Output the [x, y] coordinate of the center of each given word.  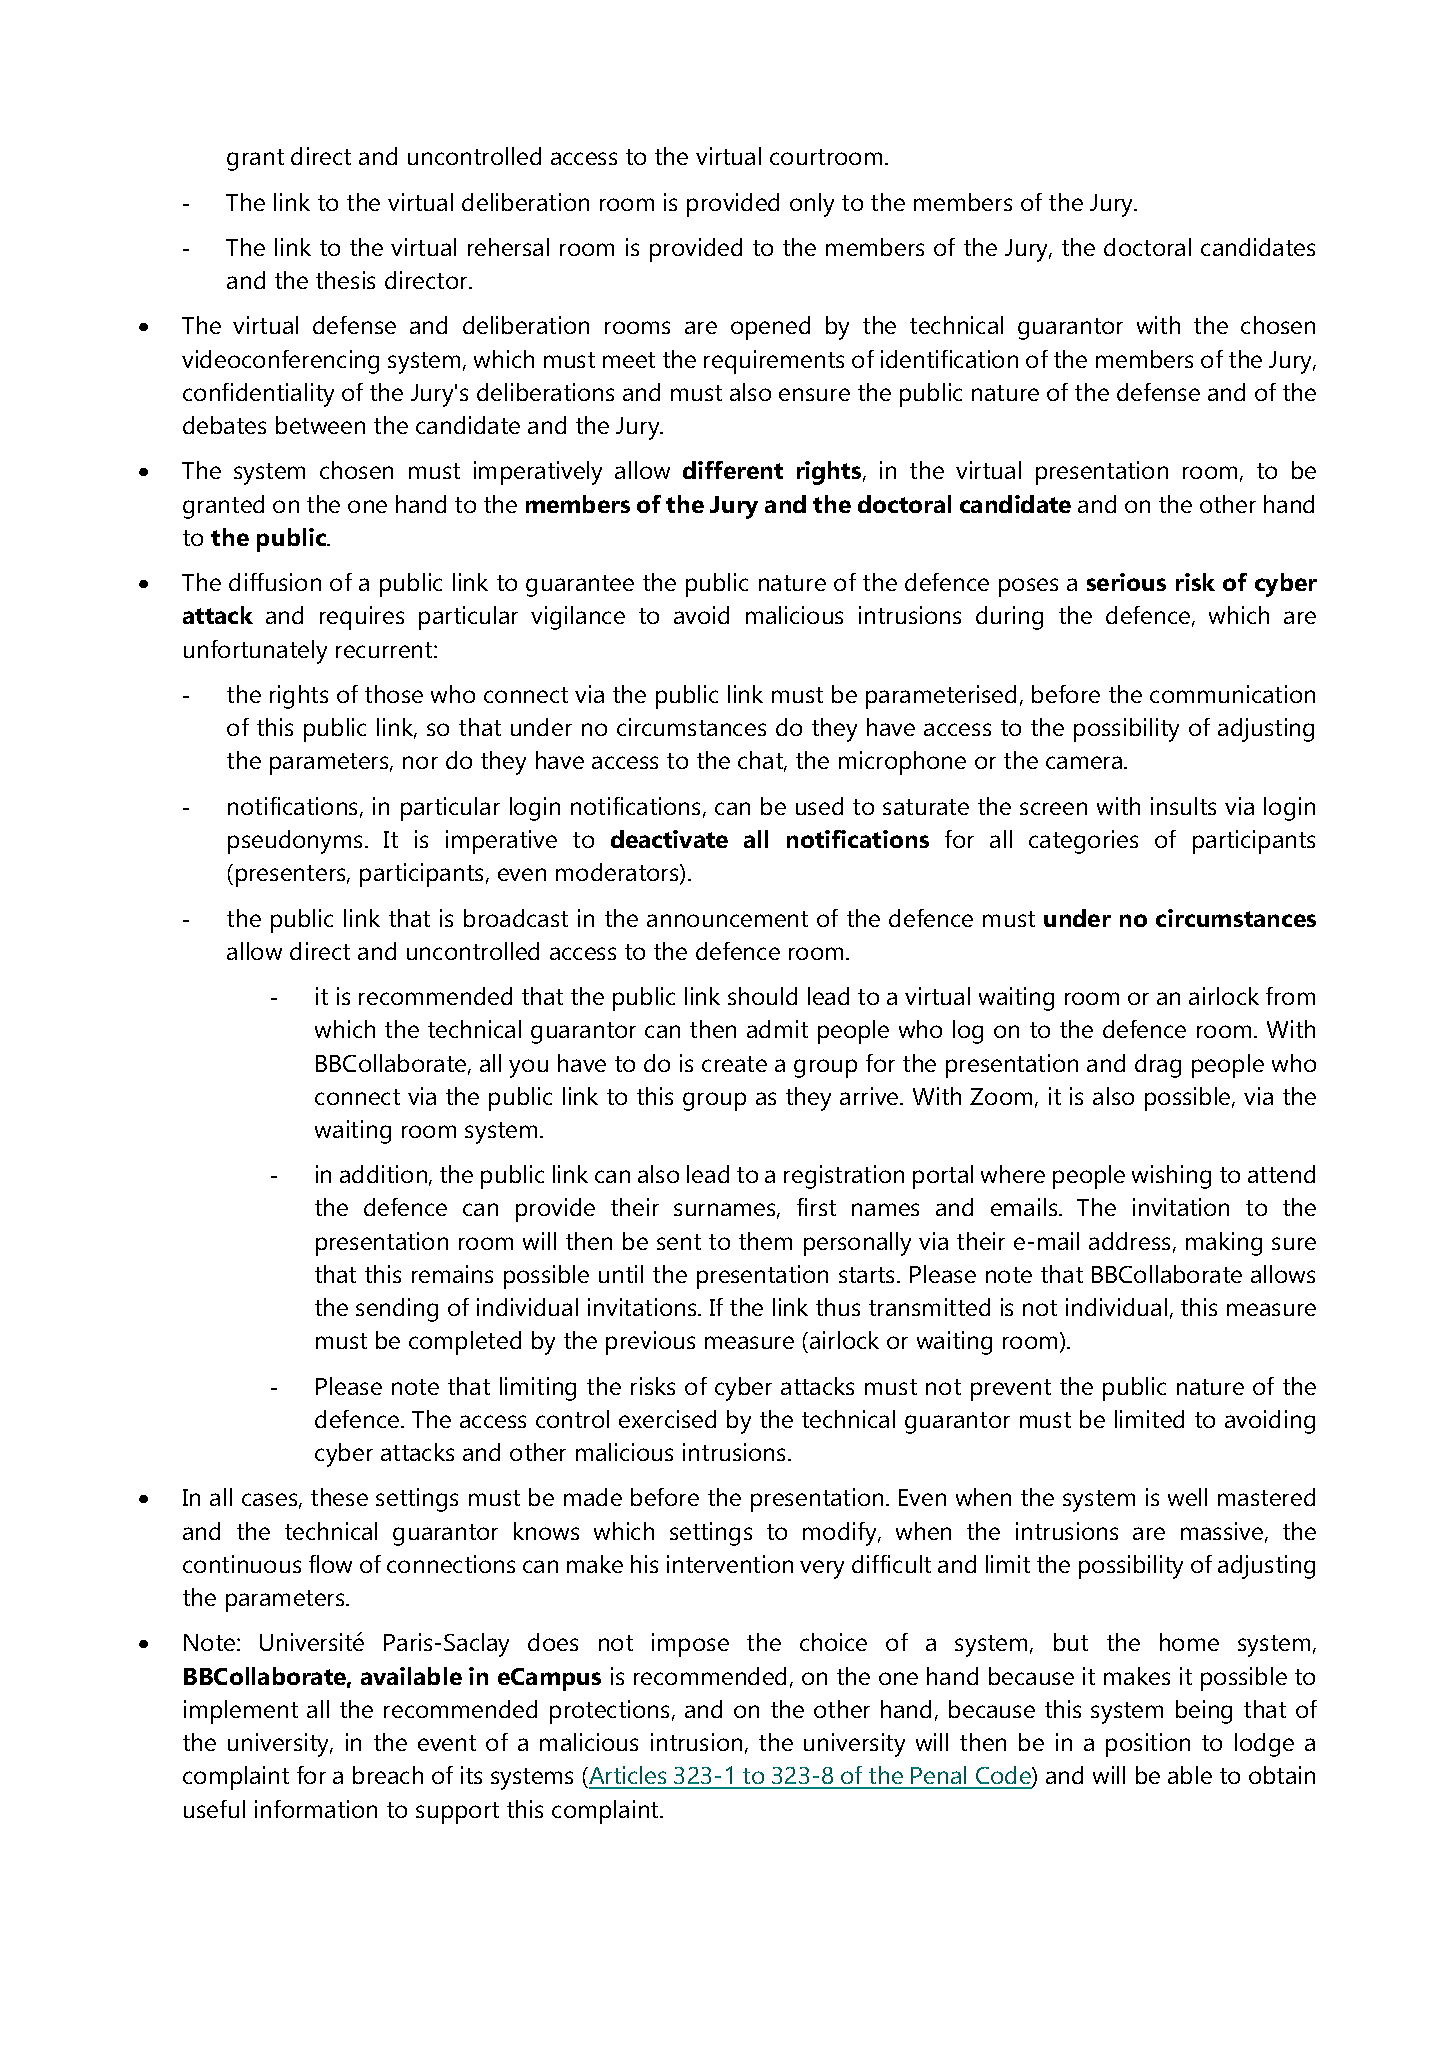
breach [388, 1775]
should [762, 996]
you [528, 1068]
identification [949, 359]
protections [609, 1712]
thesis [345, 280]
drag [1158, 1066]
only [812, 205]
